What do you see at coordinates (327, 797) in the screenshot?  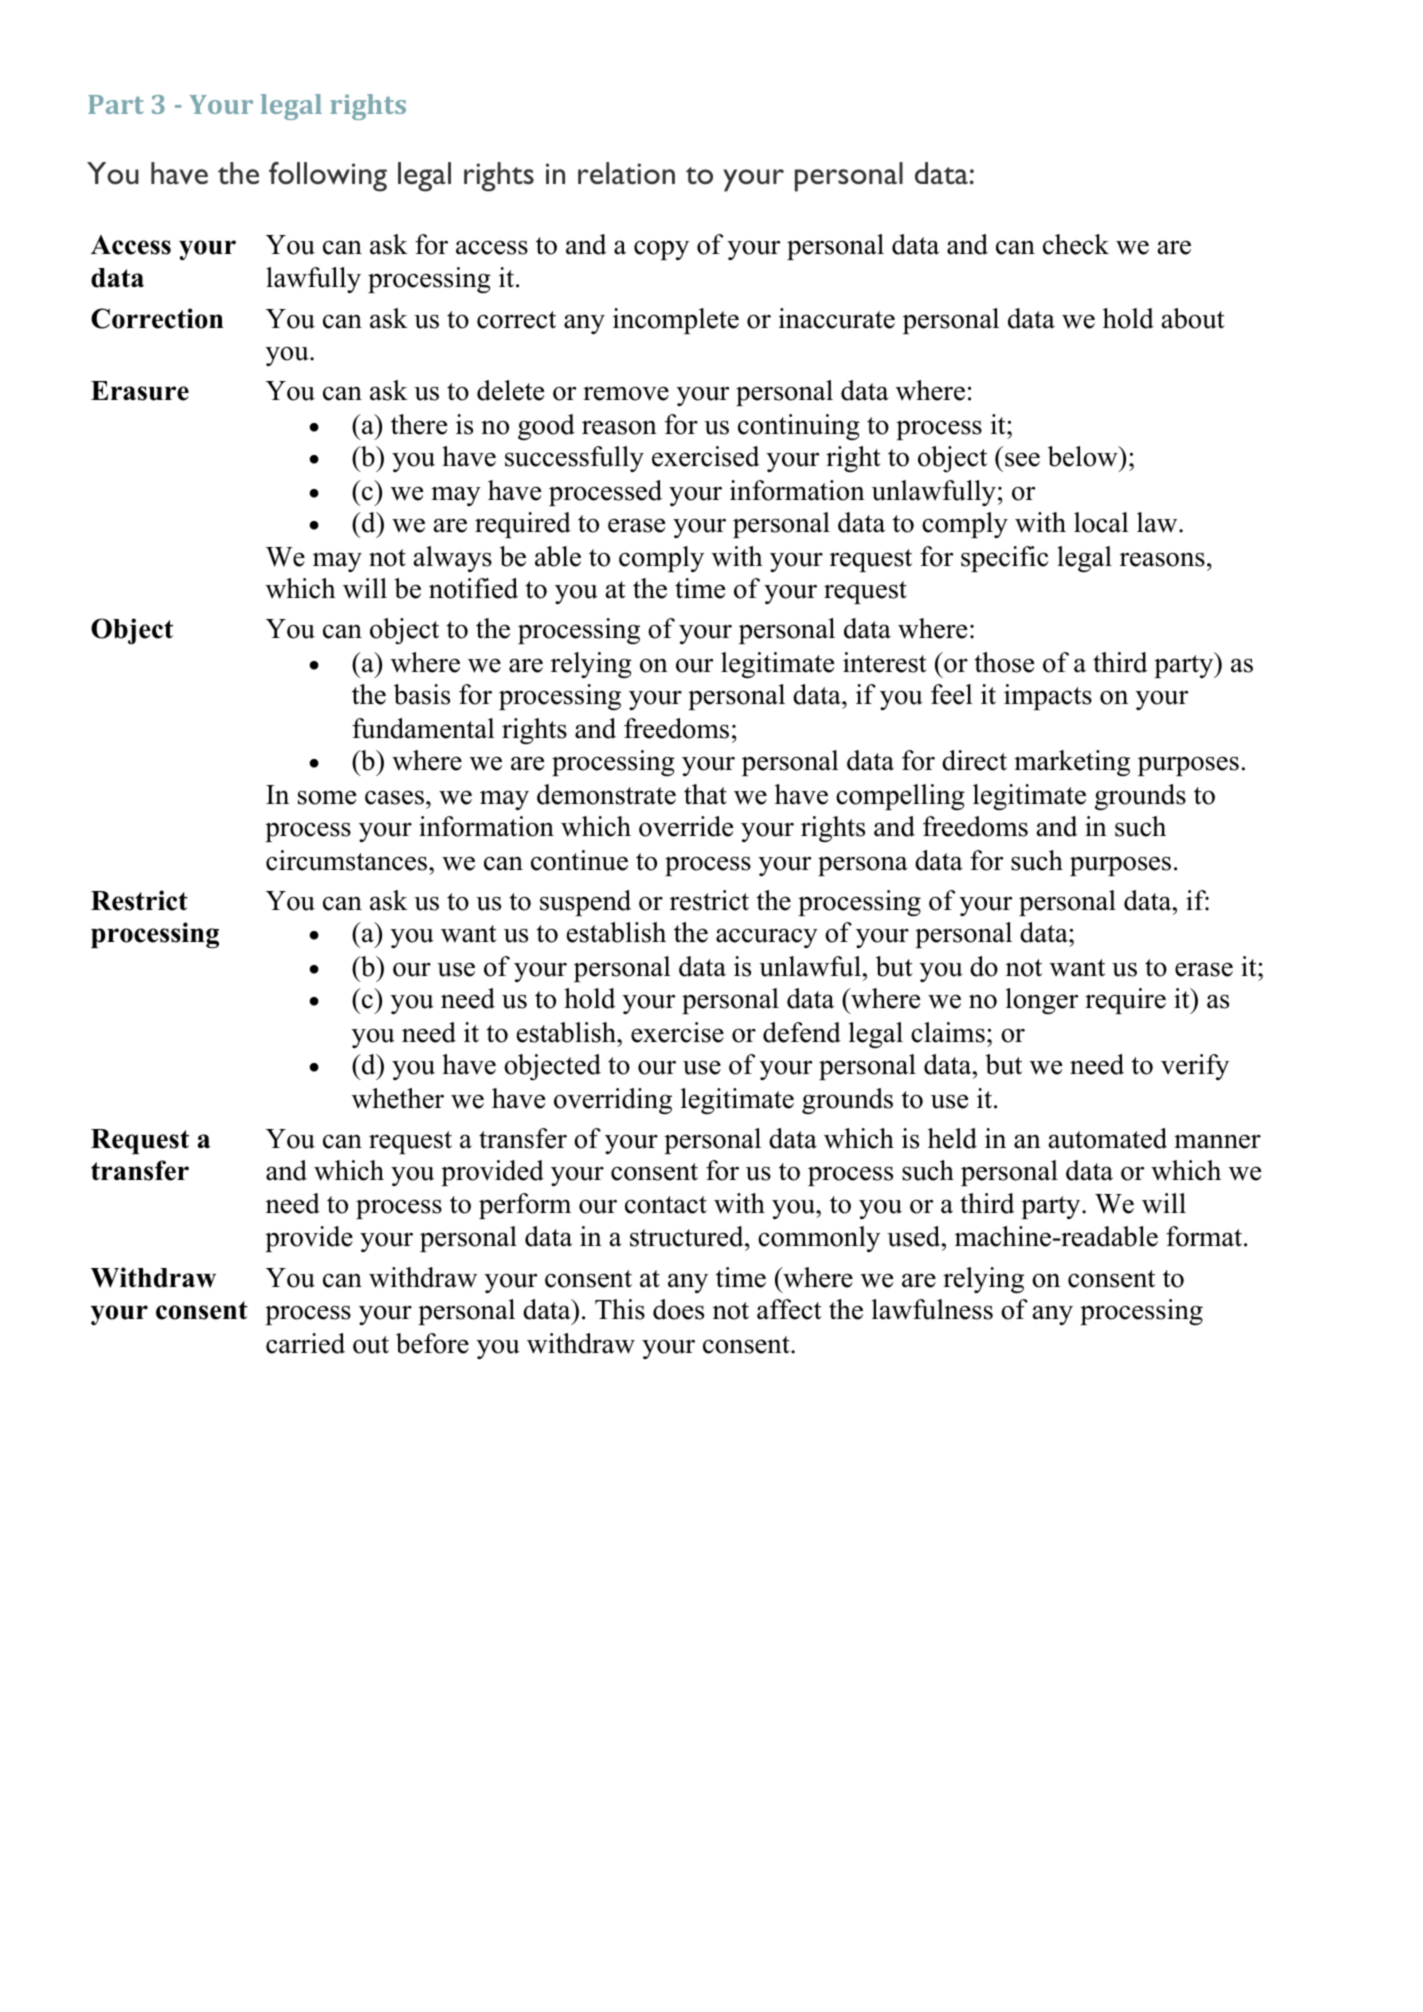 I see `some` at bounding box center [327, 797].
